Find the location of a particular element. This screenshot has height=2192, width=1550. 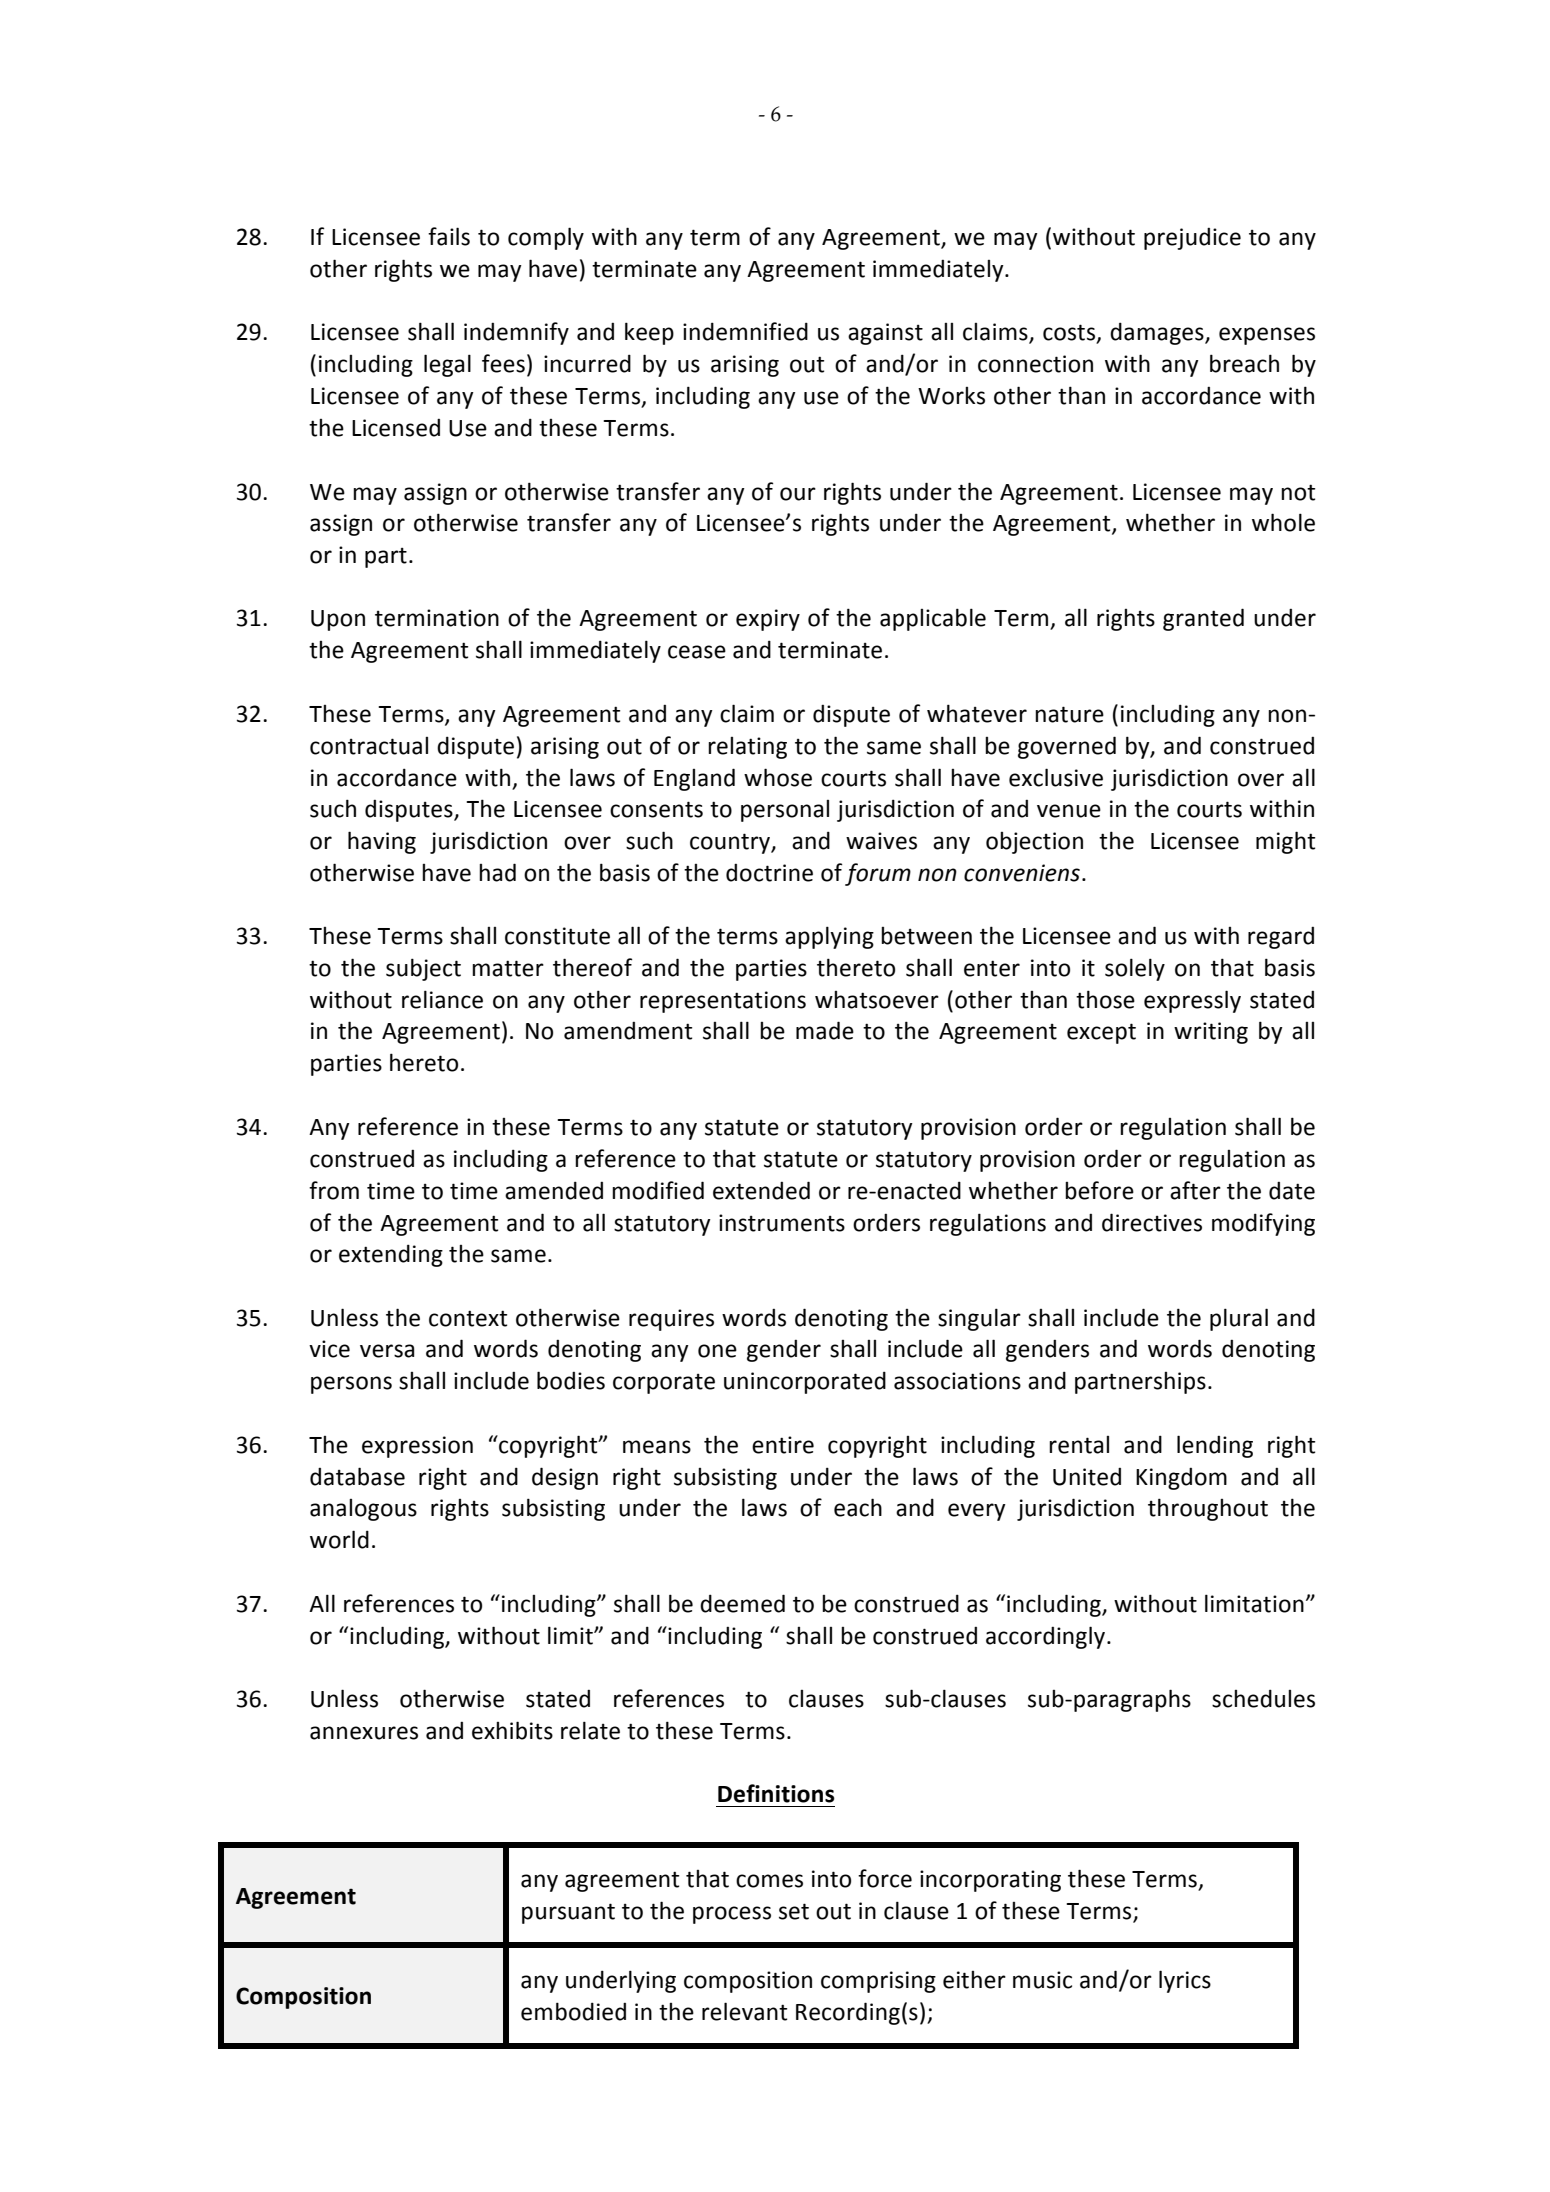

fails is located at coordinates (449, 236).
